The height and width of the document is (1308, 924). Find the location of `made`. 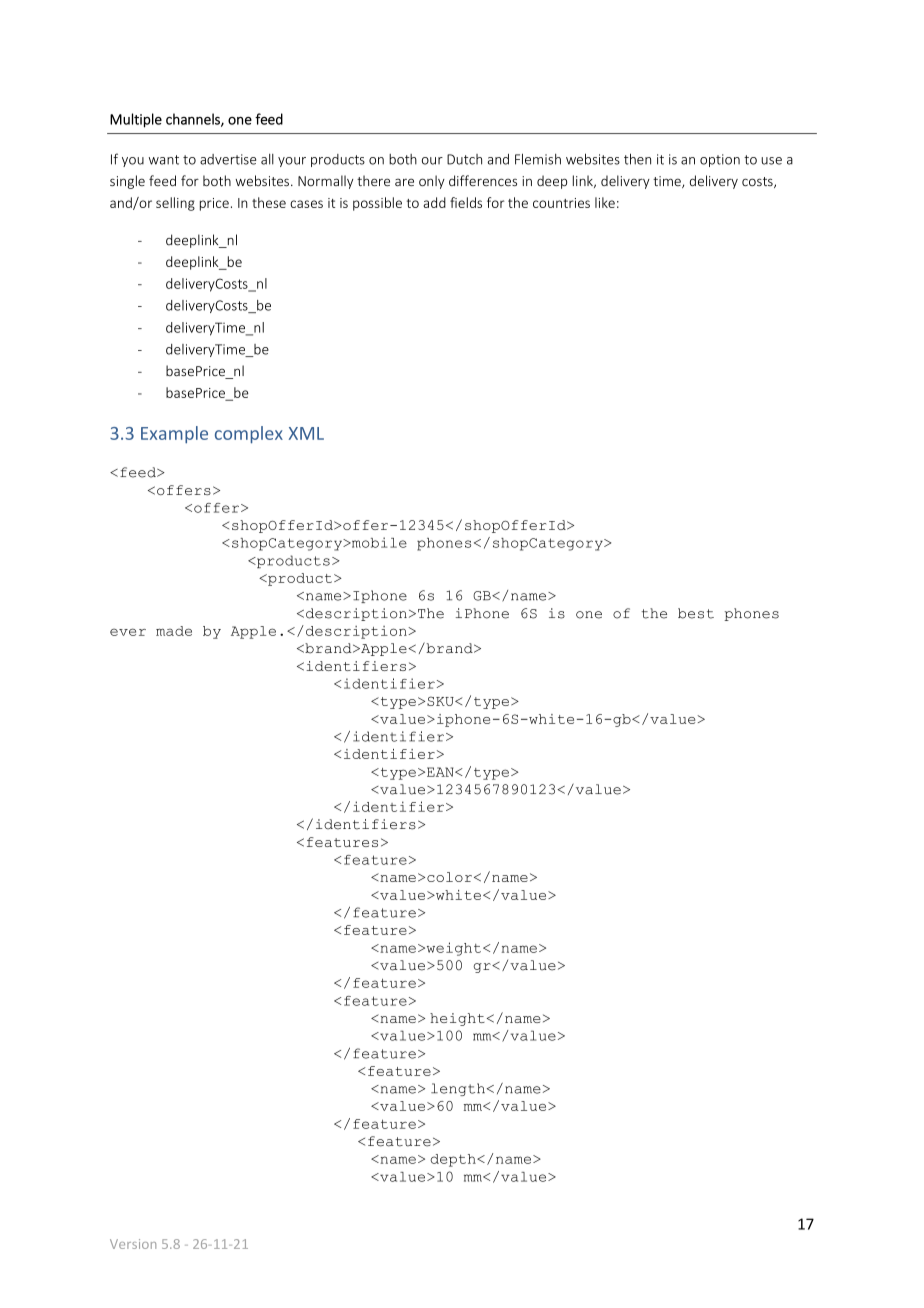

made is located at coordinates (174, 631).
